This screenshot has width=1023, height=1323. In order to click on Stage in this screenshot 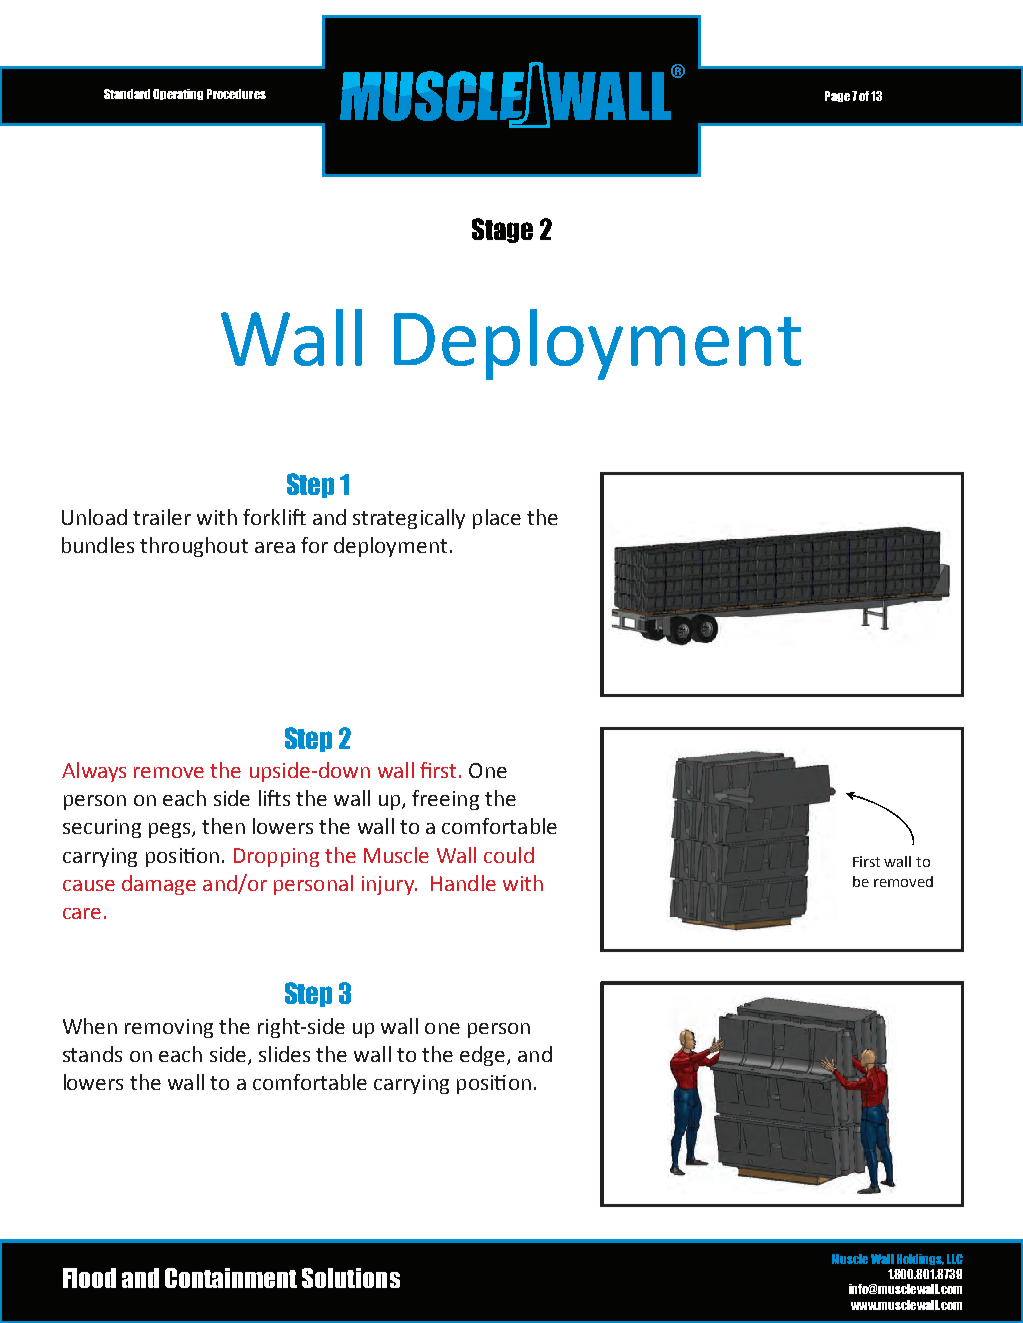, I will do `click(502, 230)`.
